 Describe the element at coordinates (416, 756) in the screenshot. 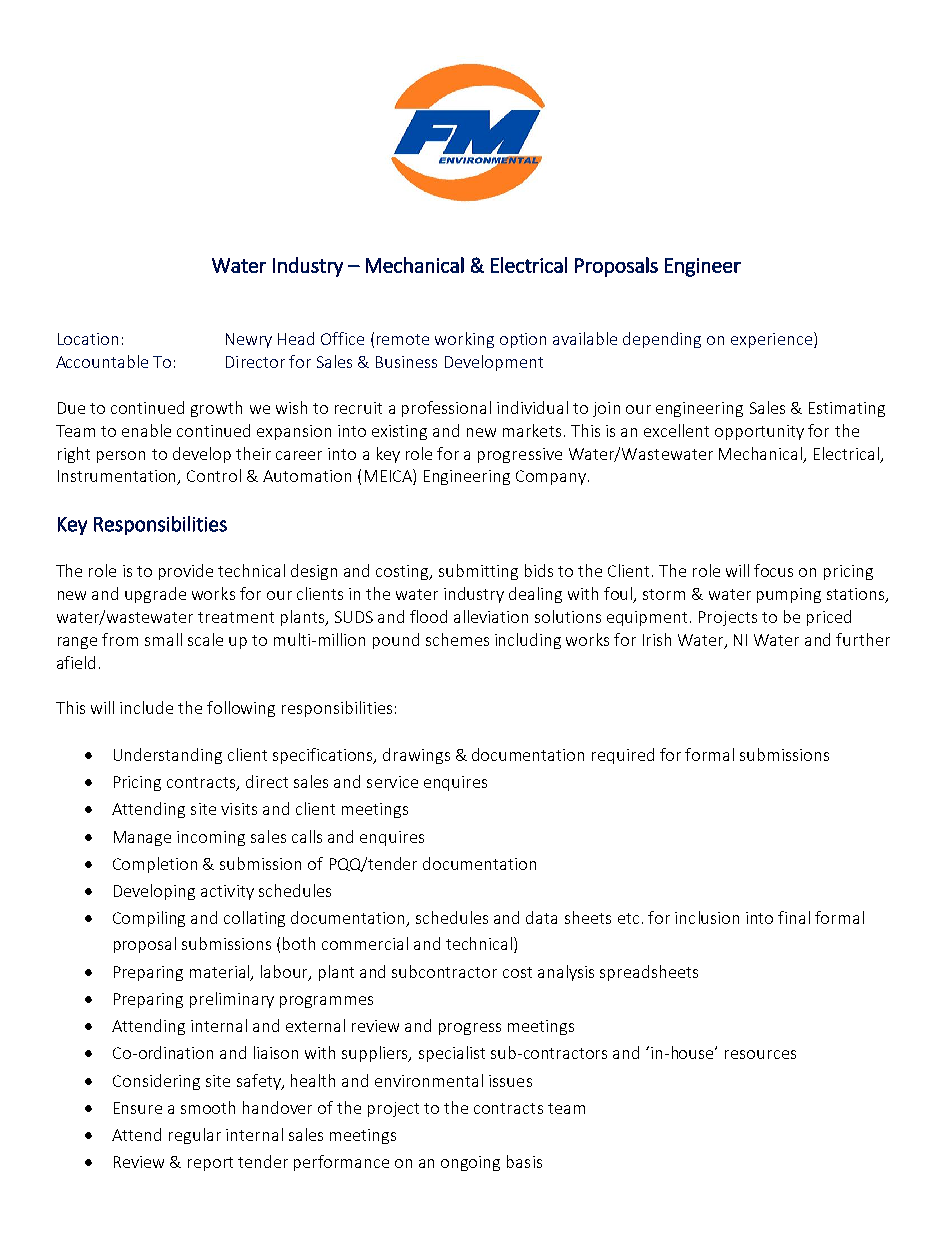

I see `drawings` at that location.
